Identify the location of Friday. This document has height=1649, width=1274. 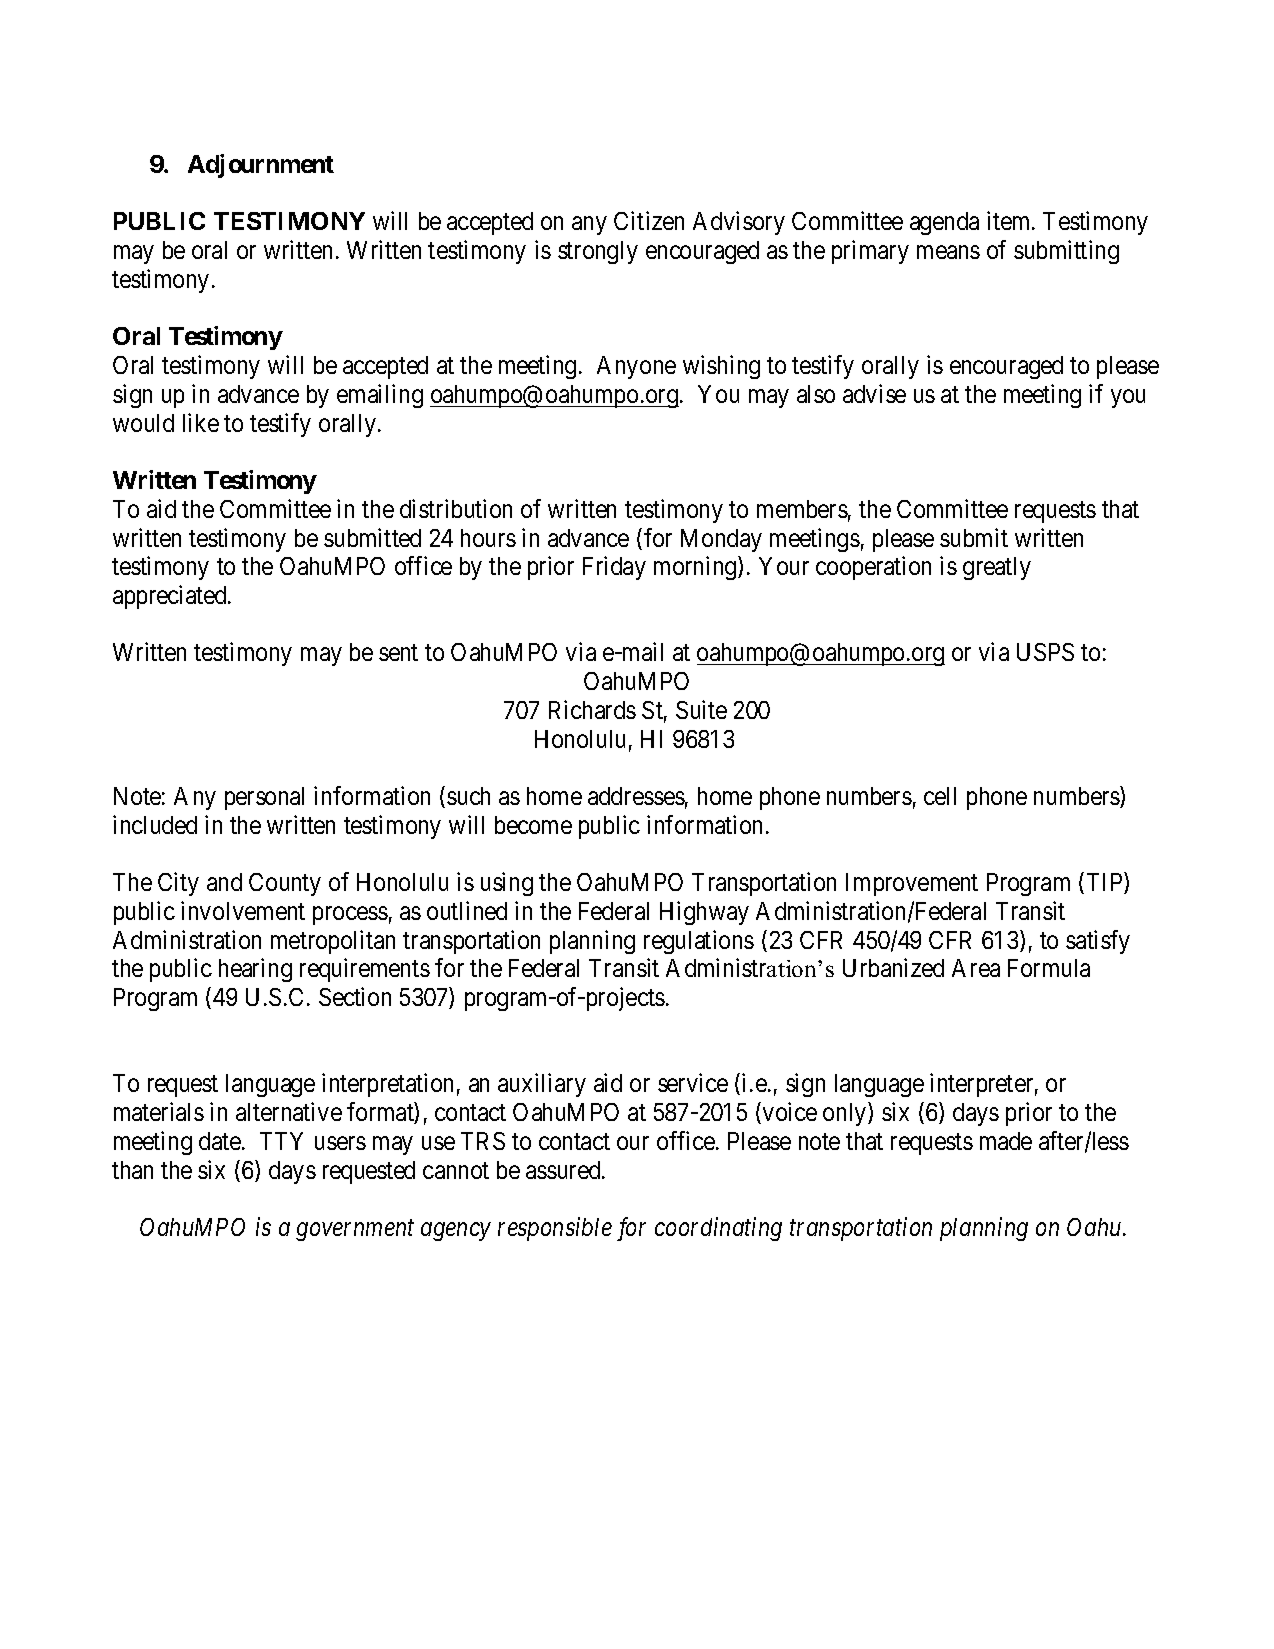
(614, 568).
